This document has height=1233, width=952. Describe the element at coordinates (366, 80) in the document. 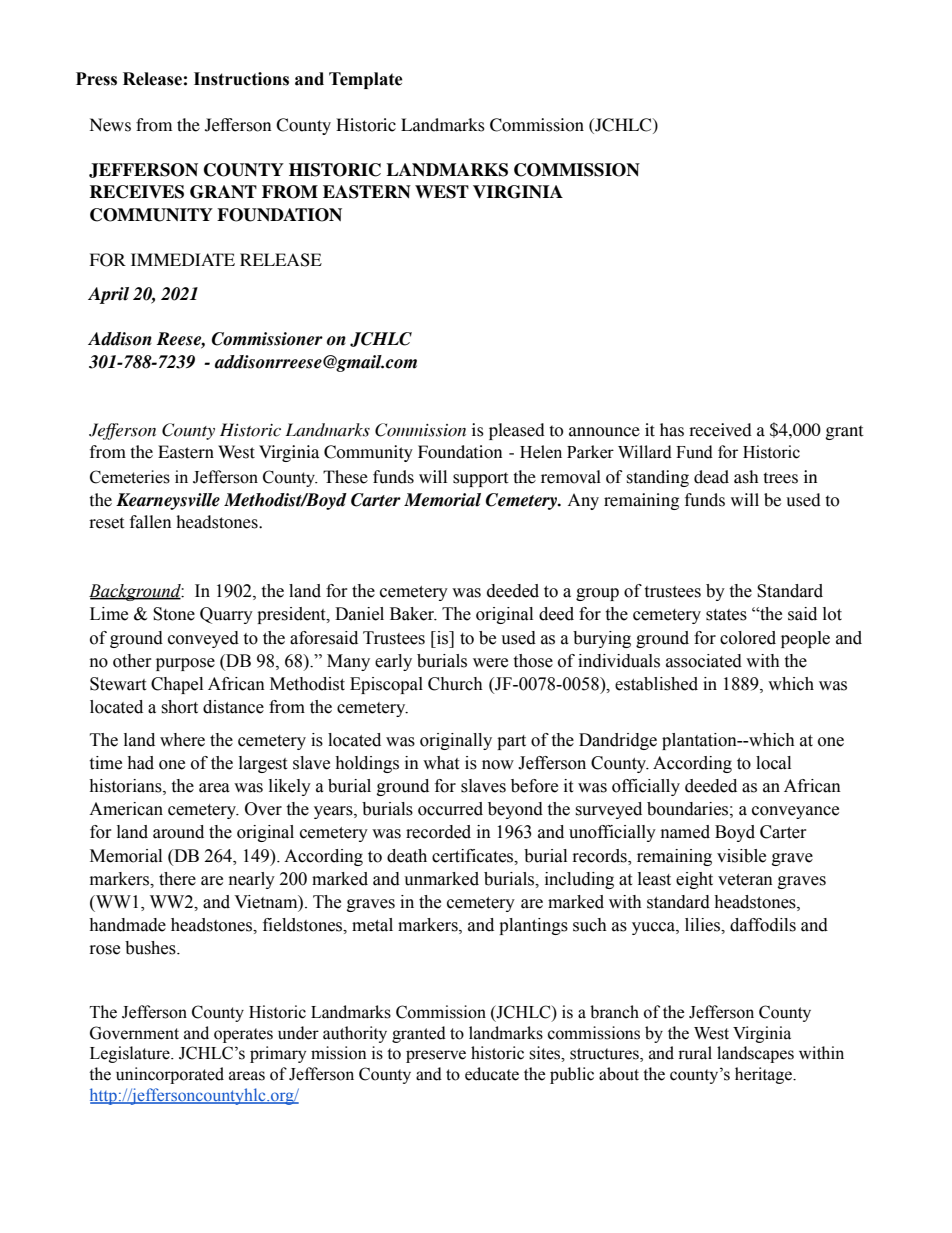

I see `Template` at that location.
